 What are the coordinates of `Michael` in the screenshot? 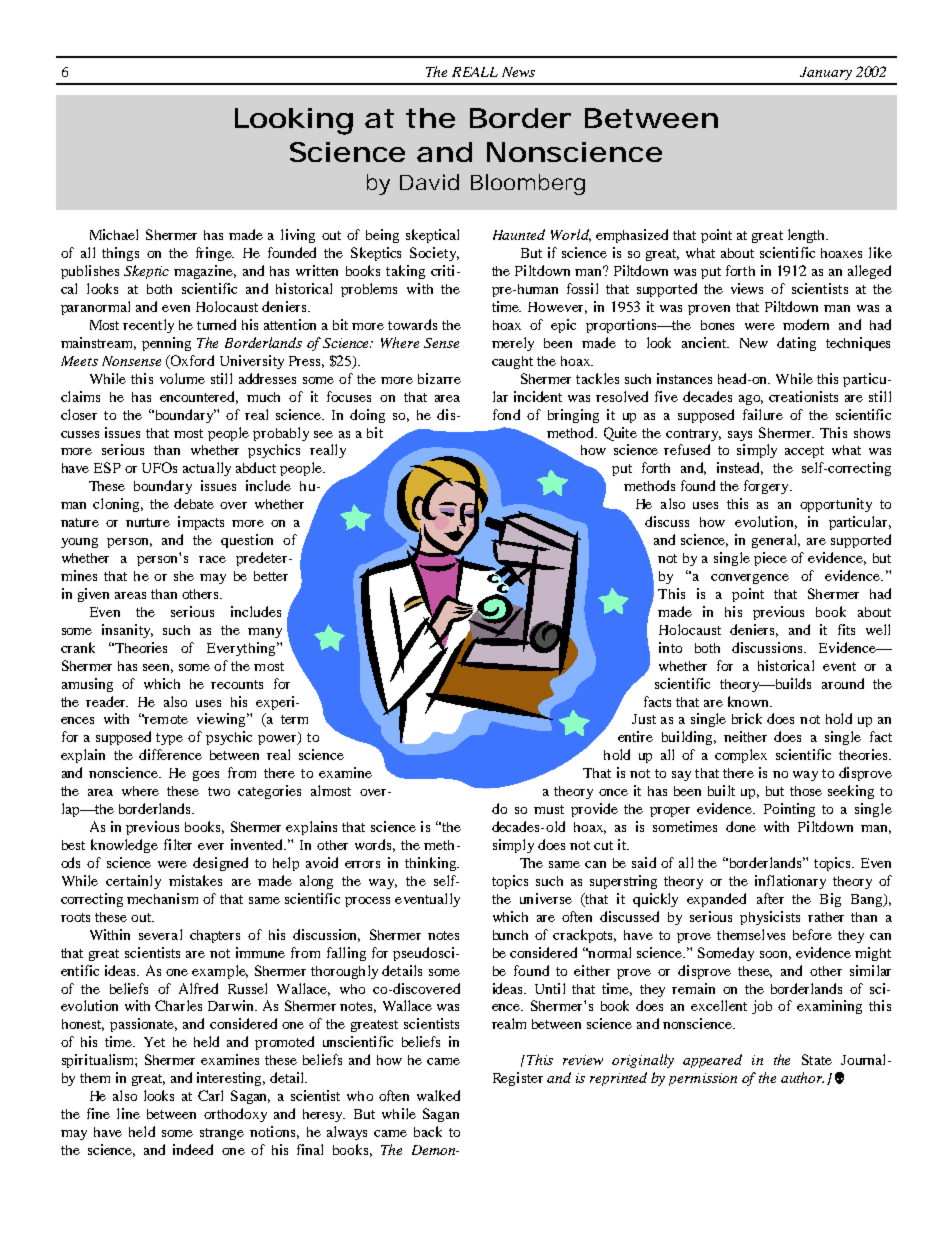 It's located at (114, 234).
